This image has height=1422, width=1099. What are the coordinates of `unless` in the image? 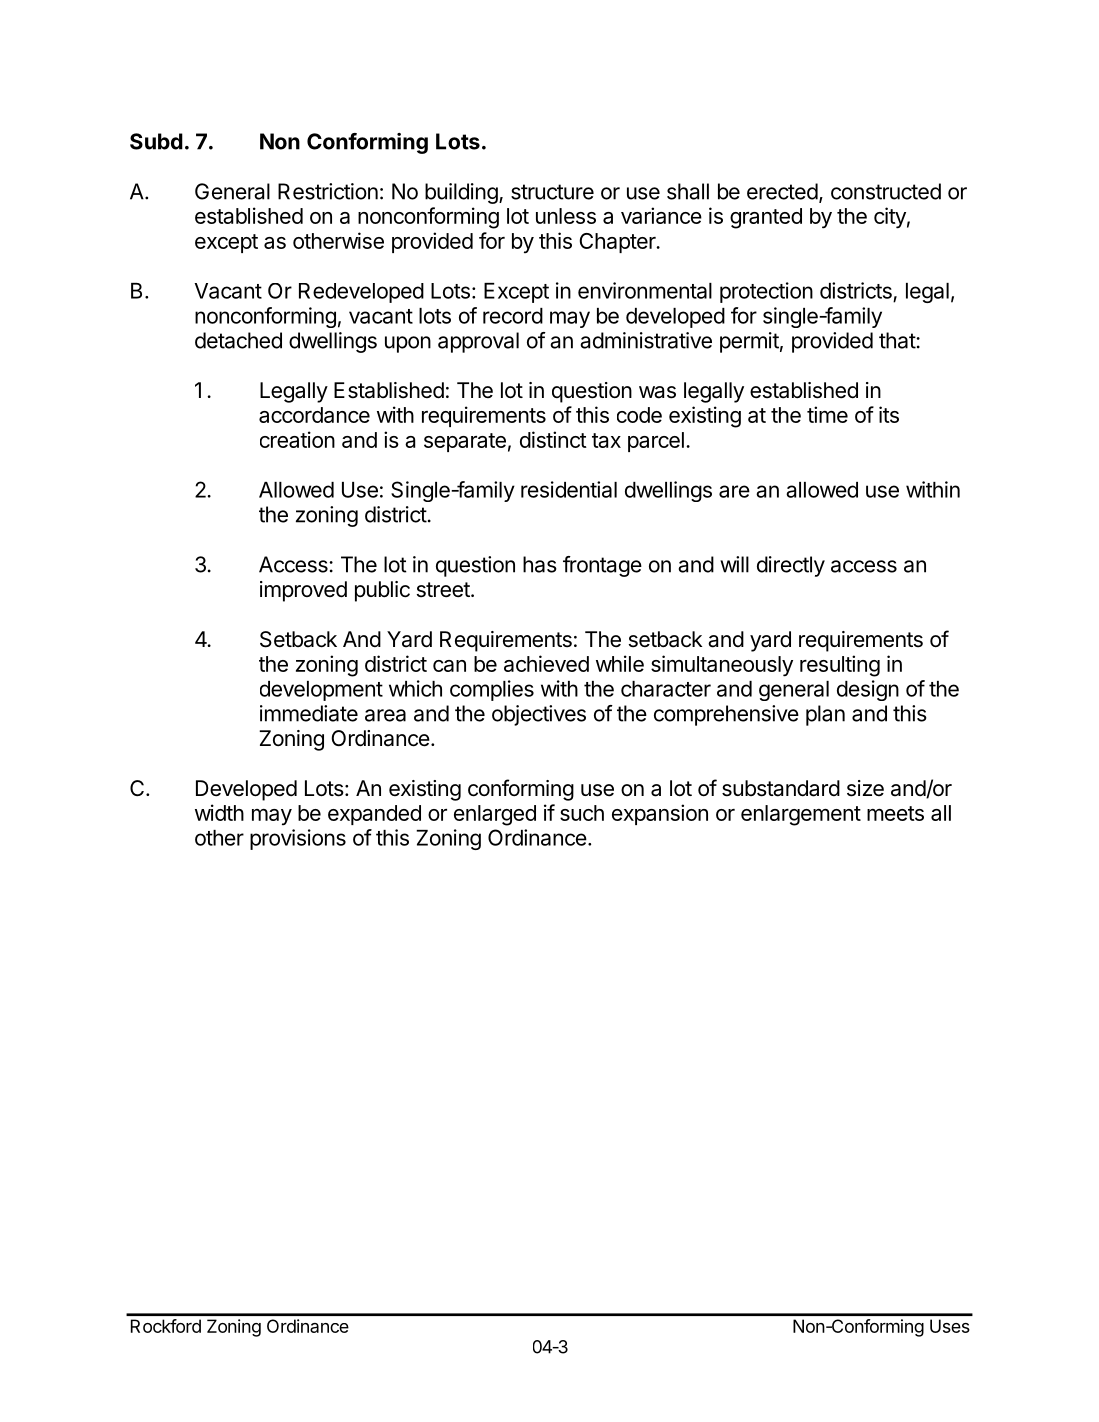 It's located at (566, 216).
